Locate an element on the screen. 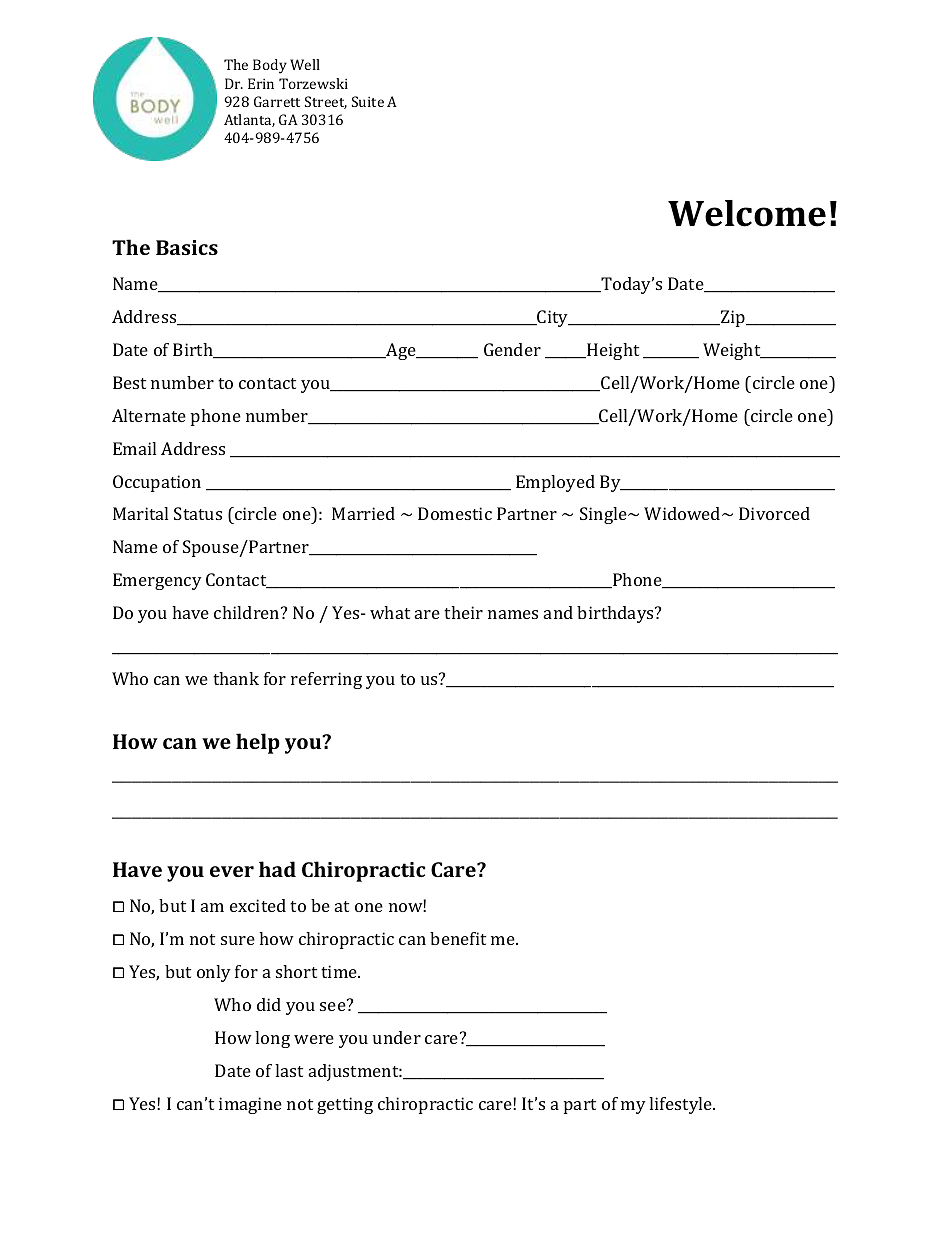  imagine is located at coordinates (250, 1105).
